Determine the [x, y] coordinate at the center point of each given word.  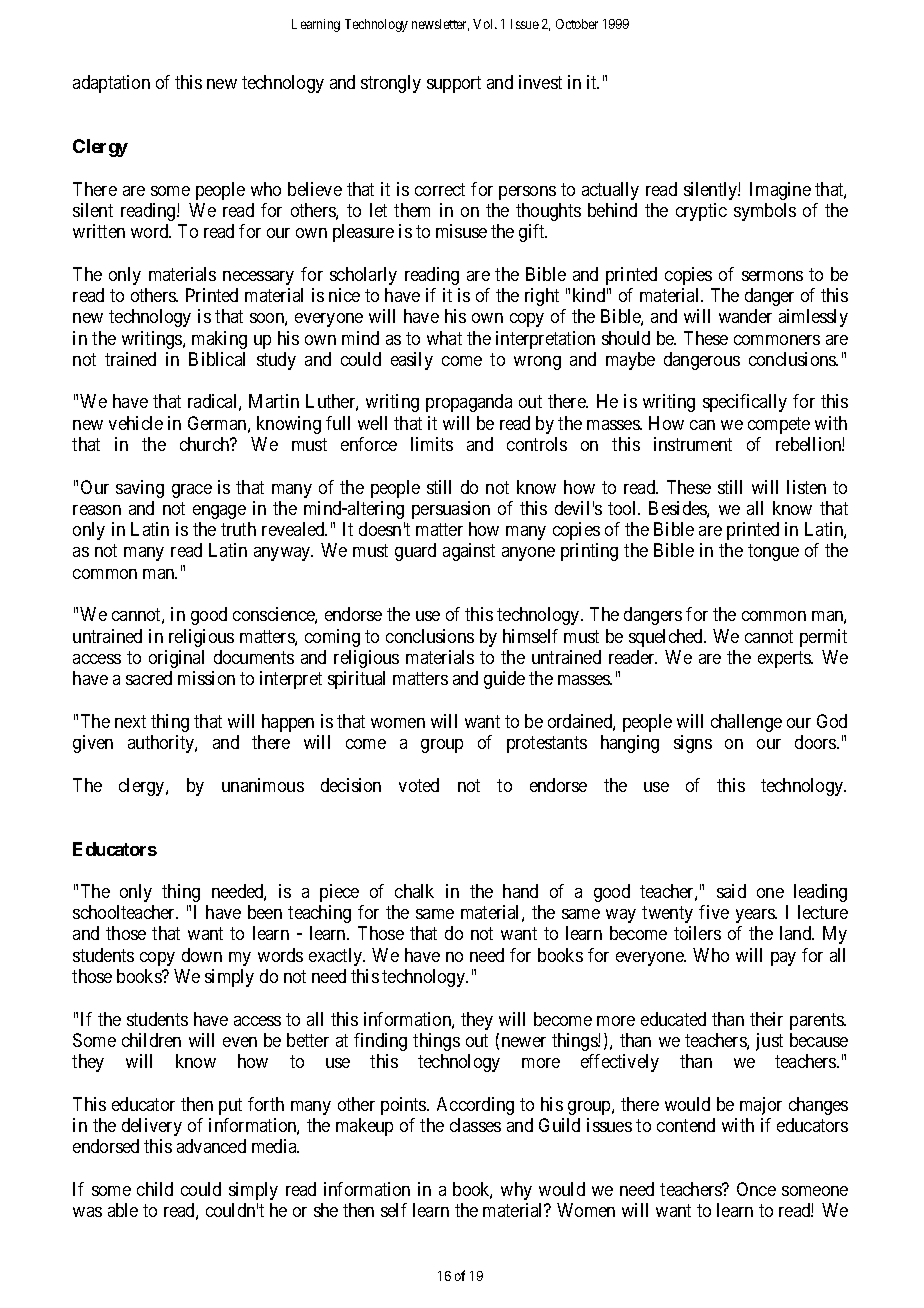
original [176, 659]
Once [756, 1189]
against [469, 552]
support [454, 85]
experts [785, 659]
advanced [211, 1146]
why [516, 1191]
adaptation [111, 84]
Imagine [780, 191]
